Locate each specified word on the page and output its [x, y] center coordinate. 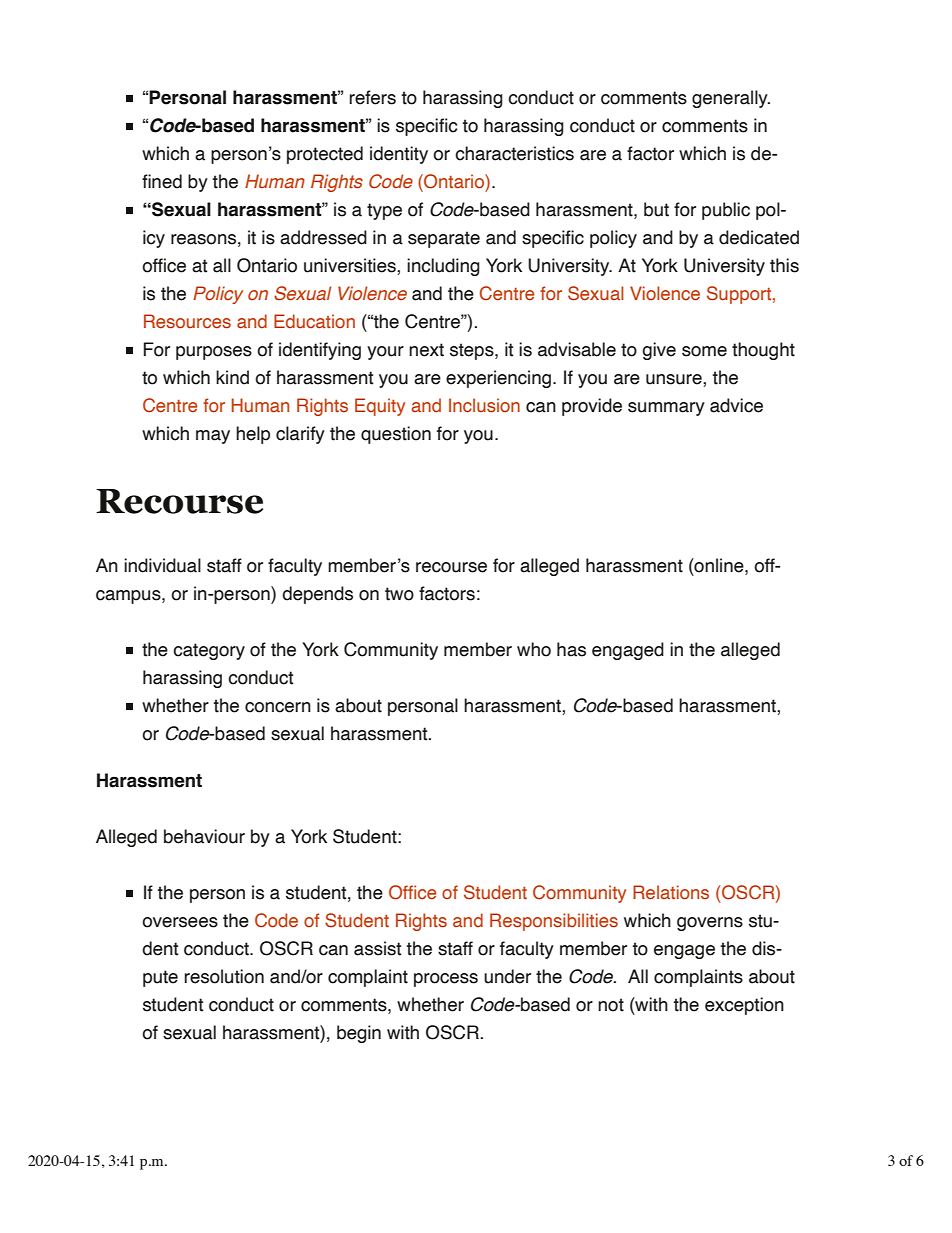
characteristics [514, 153]
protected [325, 155]
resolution [224, 976]
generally [731, 99]
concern [278, 707]
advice [736, 405]
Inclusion [484, 405]
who [534, 649]
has [571, 649]
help [253, 435]
